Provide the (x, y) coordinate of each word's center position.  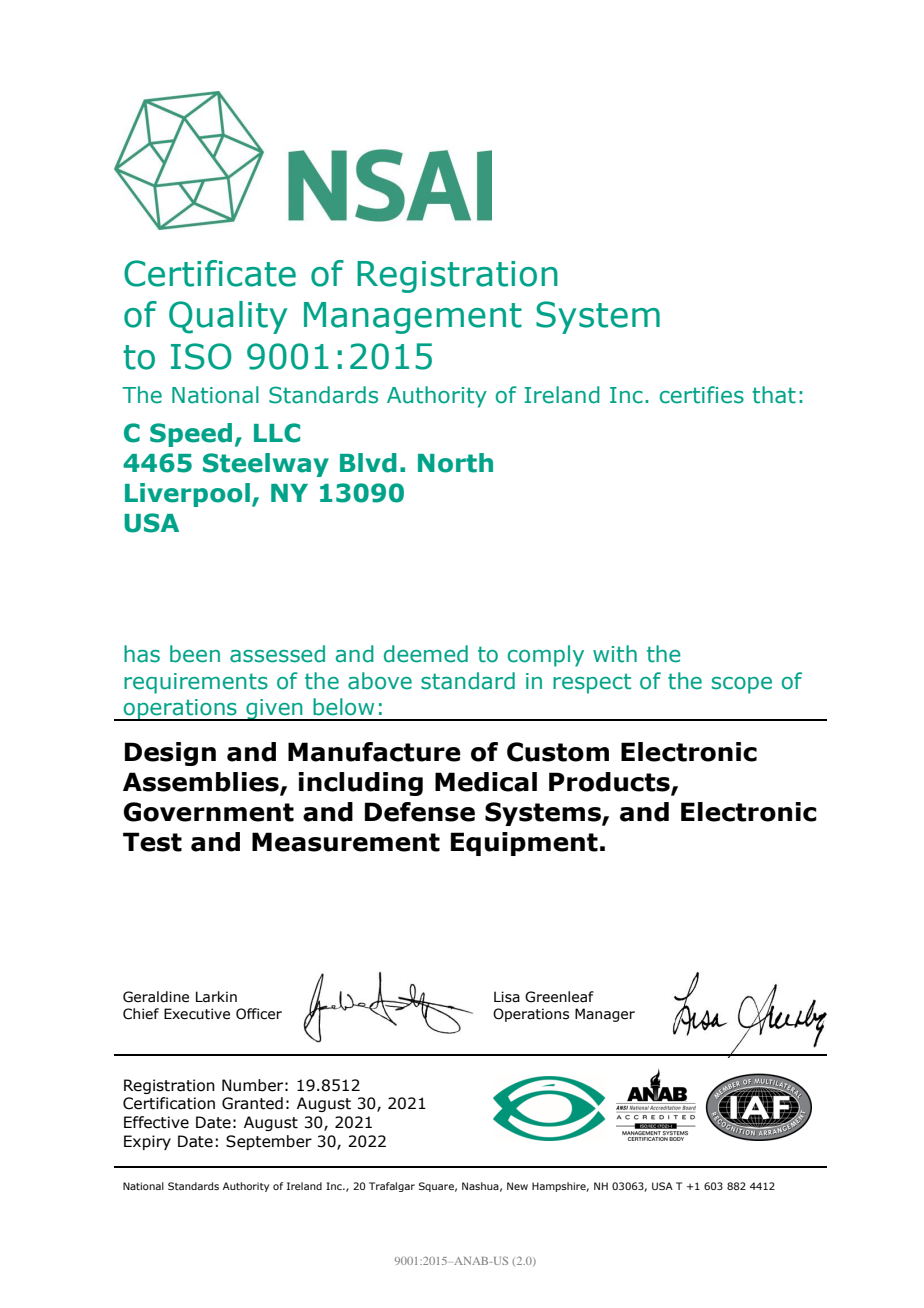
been (195, 654)
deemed (426, 654)
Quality (228, 317)
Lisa (507, 997)
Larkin (216, 997)
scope (742, 685)
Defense (420, 812)
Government (208, 812)
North (455, 463)
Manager (605, 1015)
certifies (702, 395)
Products (610, 783)
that (774, 395)
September (269, 1142)
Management (413, 318)
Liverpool (187, 495)
